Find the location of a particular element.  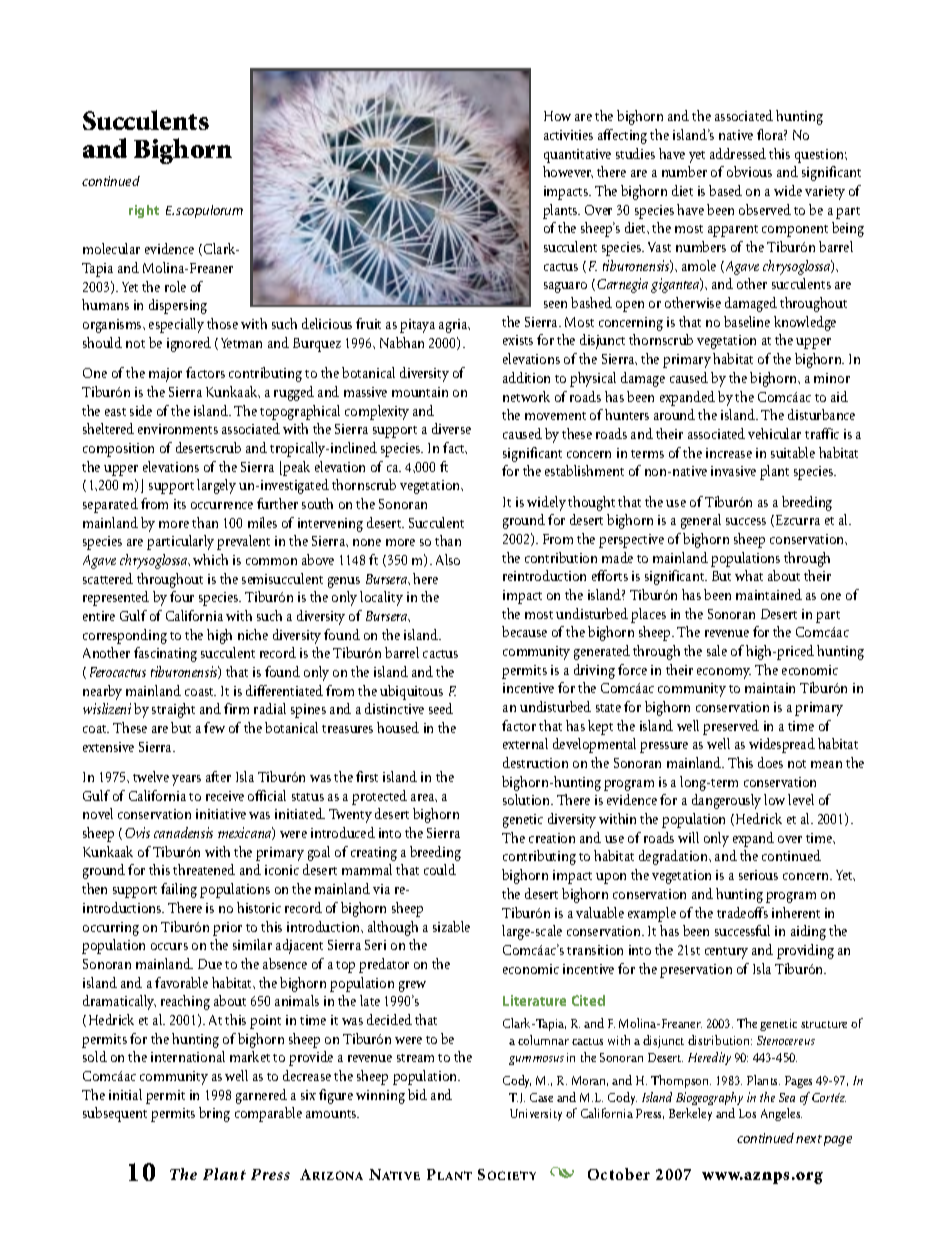

obvious is located at coordinates (749, 171).
